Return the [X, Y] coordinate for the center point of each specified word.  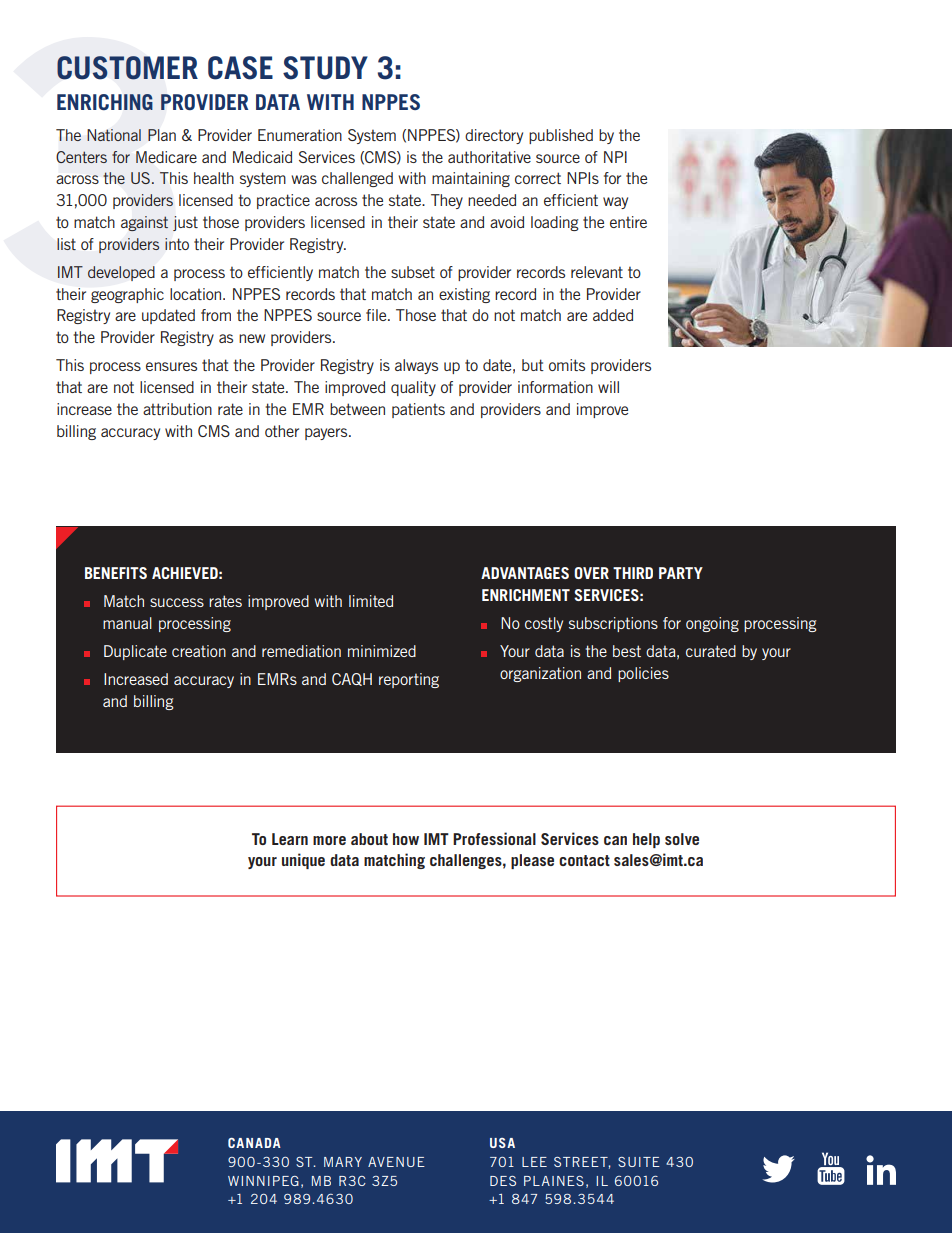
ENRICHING [105, 102]
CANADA [254, 1143]
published [561, 136]
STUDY [325, 68]
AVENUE [396, 1162]
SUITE [639, 1162]
